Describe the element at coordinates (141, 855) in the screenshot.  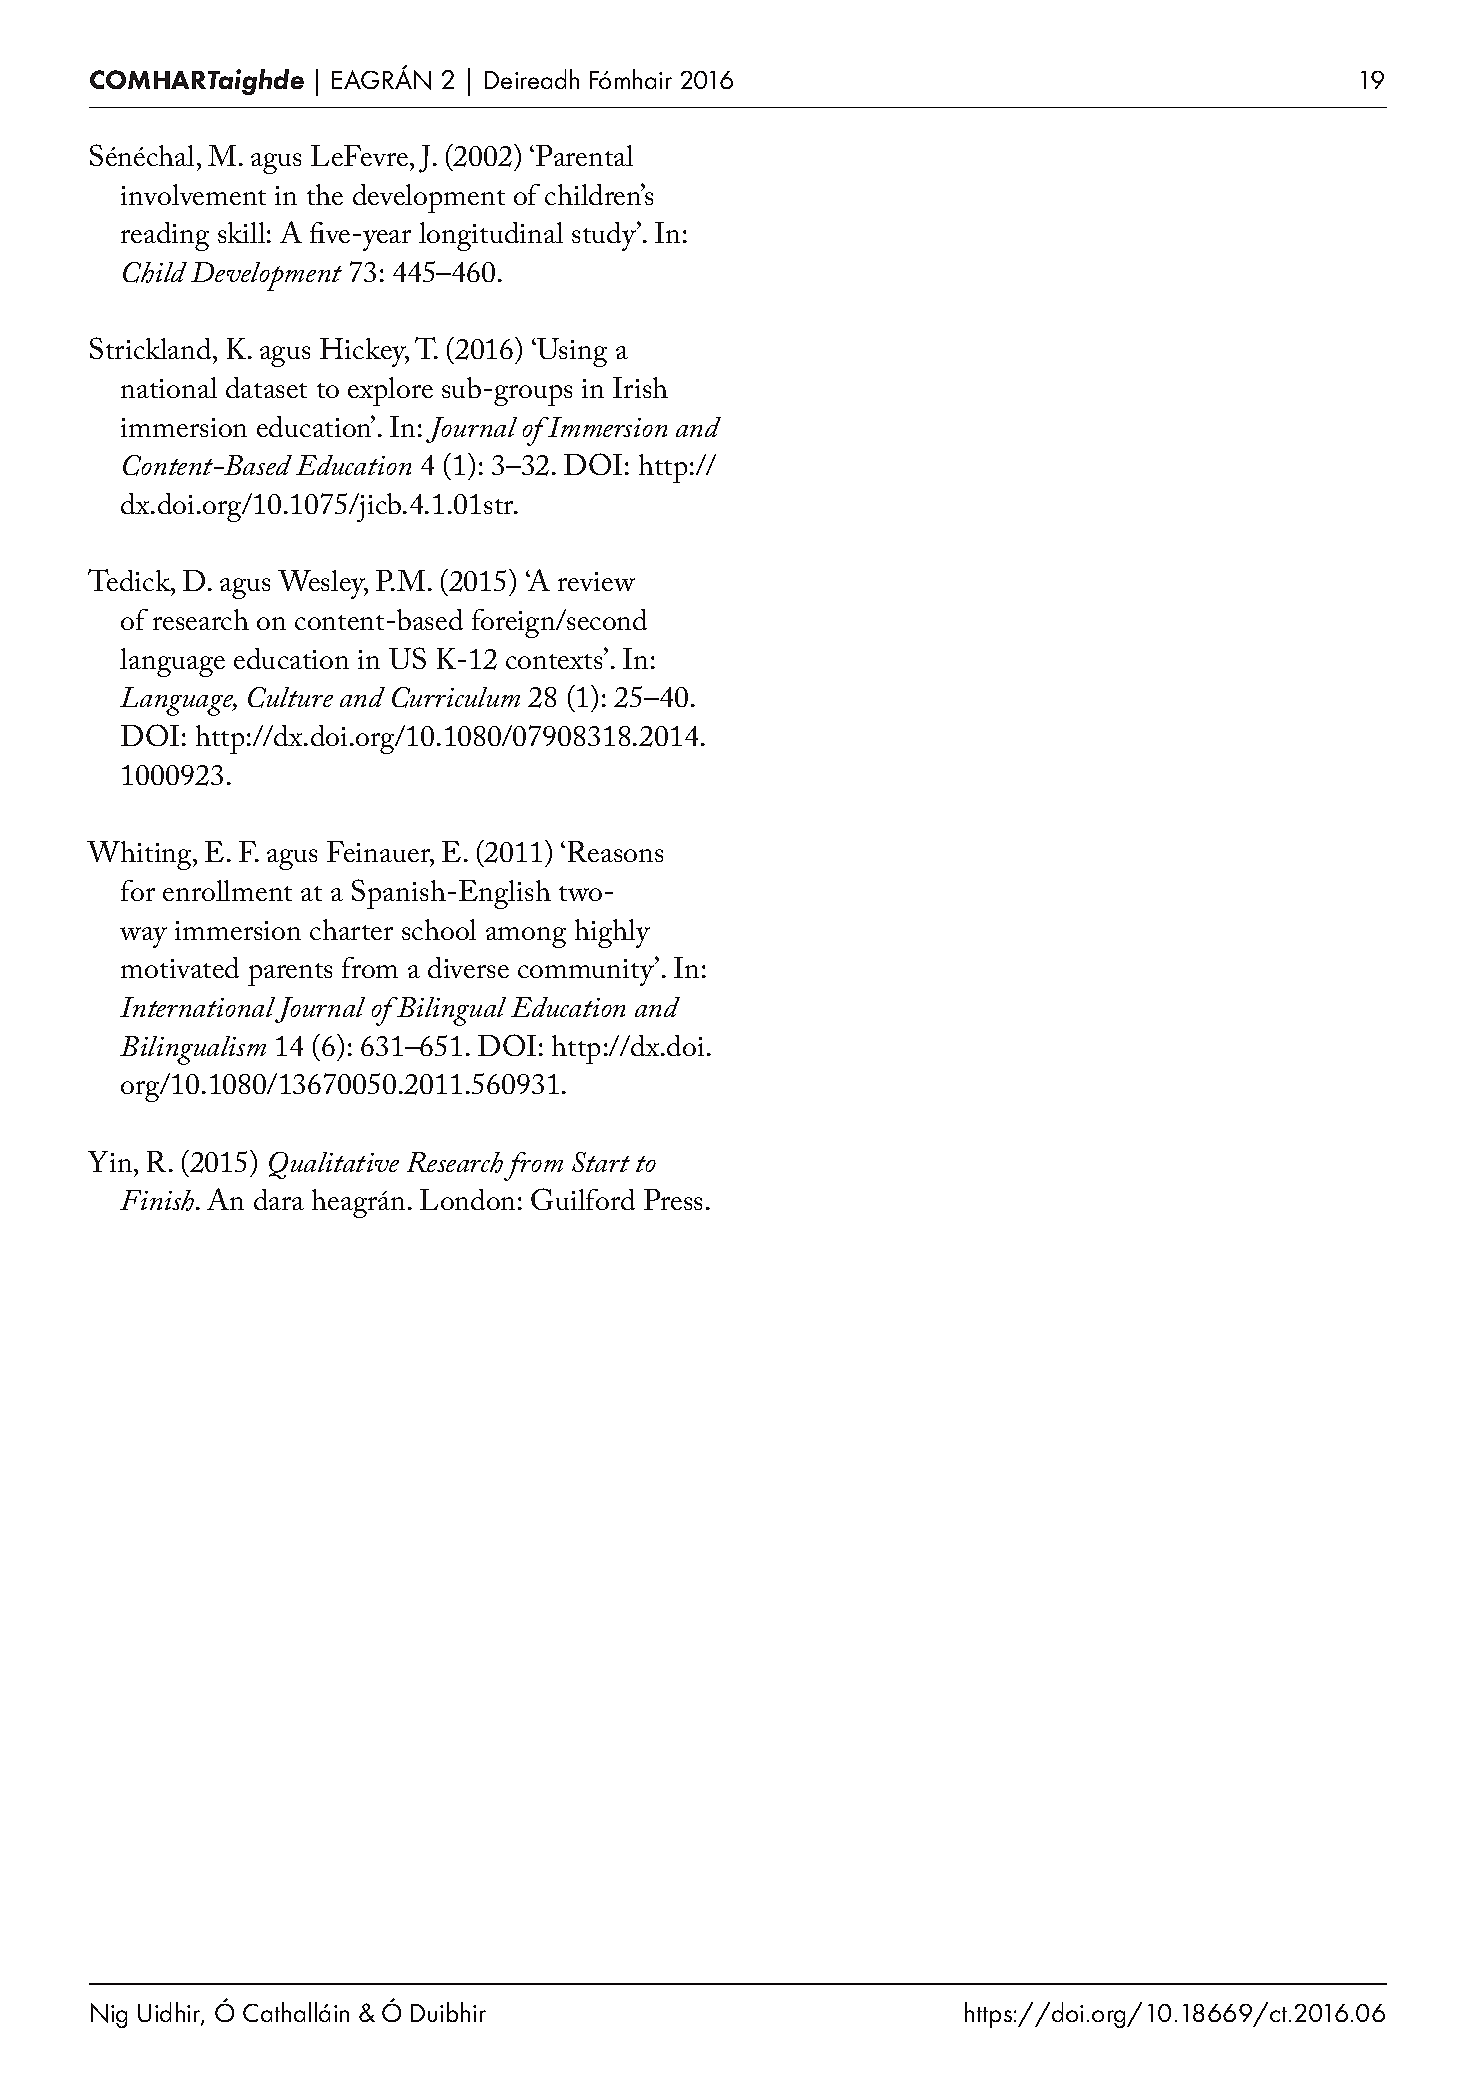
I see `Whiting` at that location.
